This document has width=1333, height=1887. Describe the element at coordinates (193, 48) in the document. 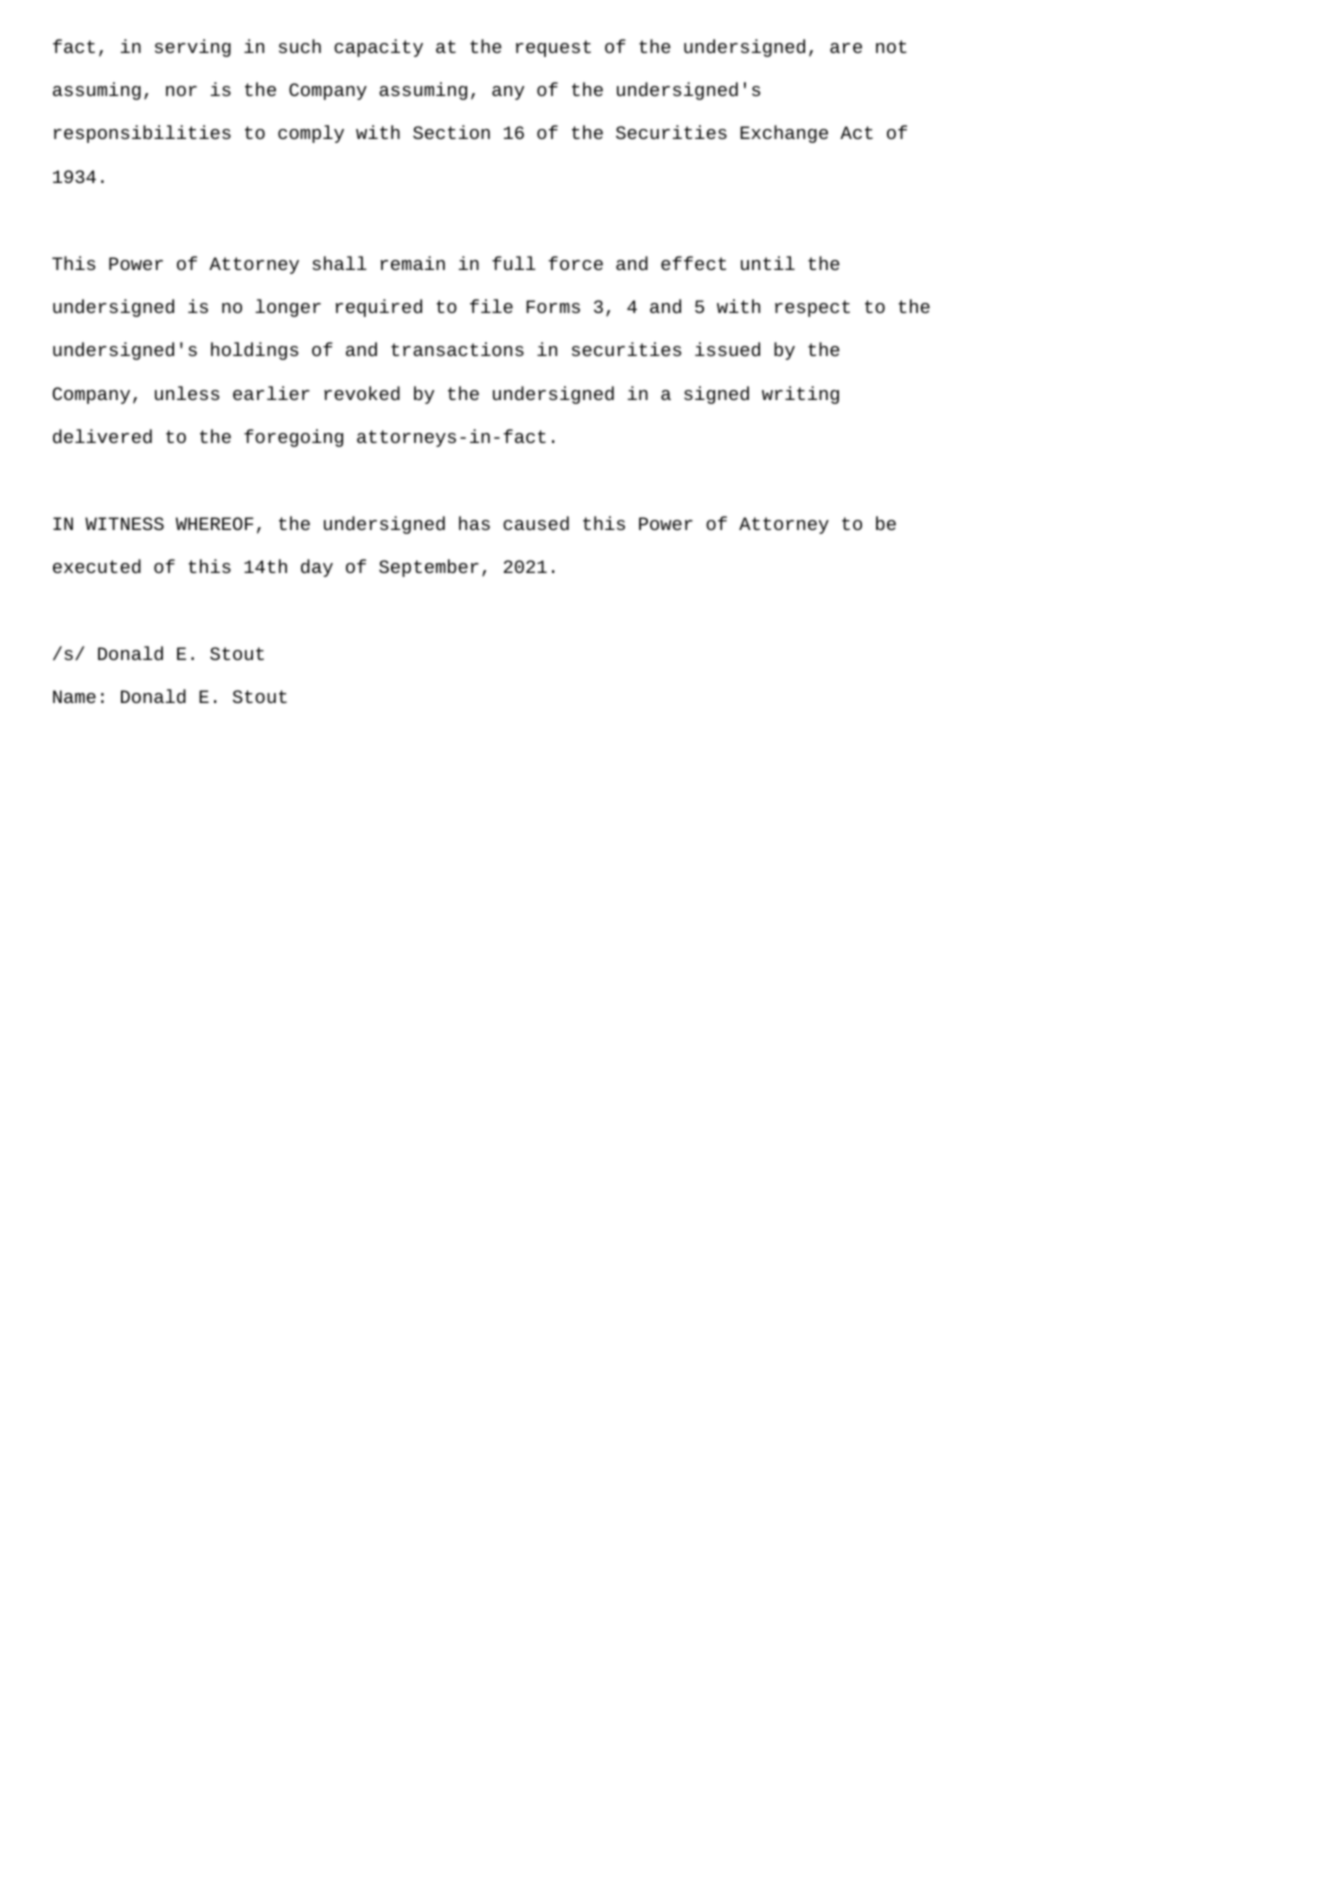

I see `serving` at that location.
